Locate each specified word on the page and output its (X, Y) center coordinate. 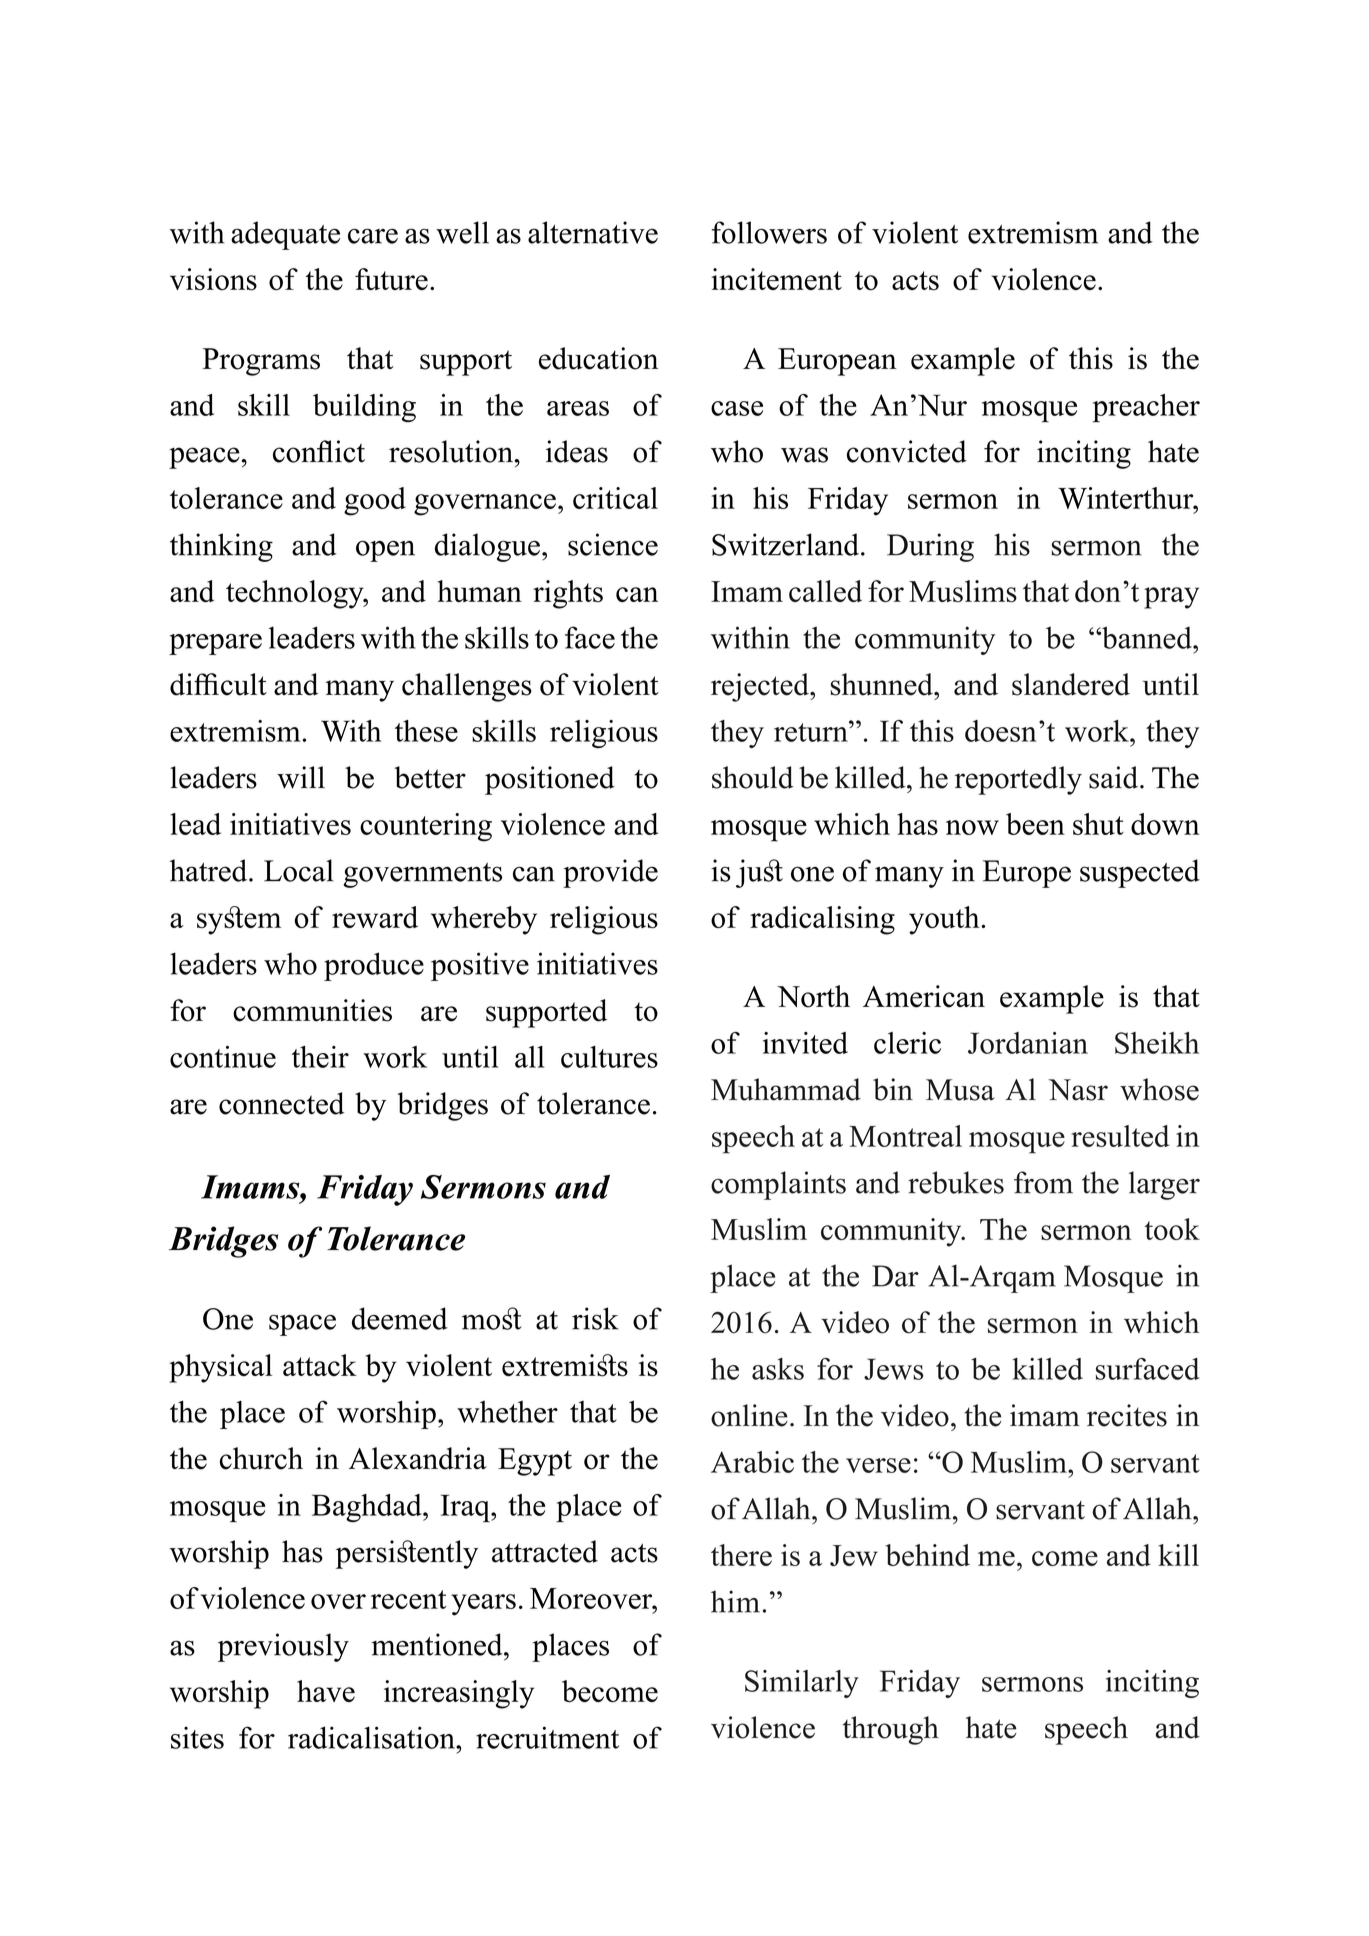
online (749, 1415)
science (613, 544)
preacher (1146, 408)
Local (299, 870)
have (326, 1691)
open (385, 551)
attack (320, 1365)
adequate (285, 235)
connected (282, 1103)
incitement (776, 279)
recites (1127, 1415)
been (1035, 824)
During (930, 547)
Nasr (1078, 1090)
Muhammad (786, 1089)
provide (610, 873)
